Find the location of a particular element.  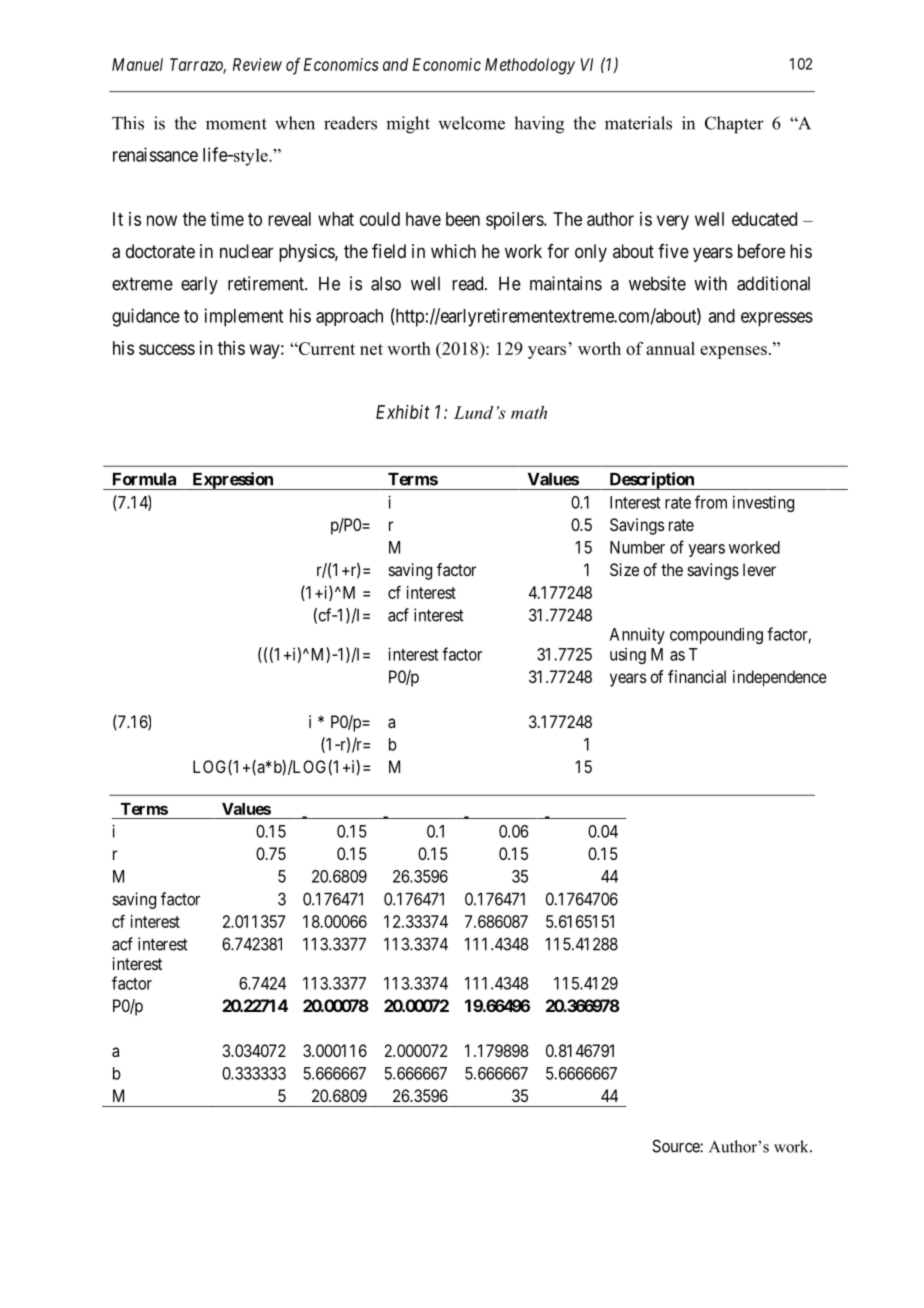

Expression is located at coordinates (232, 481).
